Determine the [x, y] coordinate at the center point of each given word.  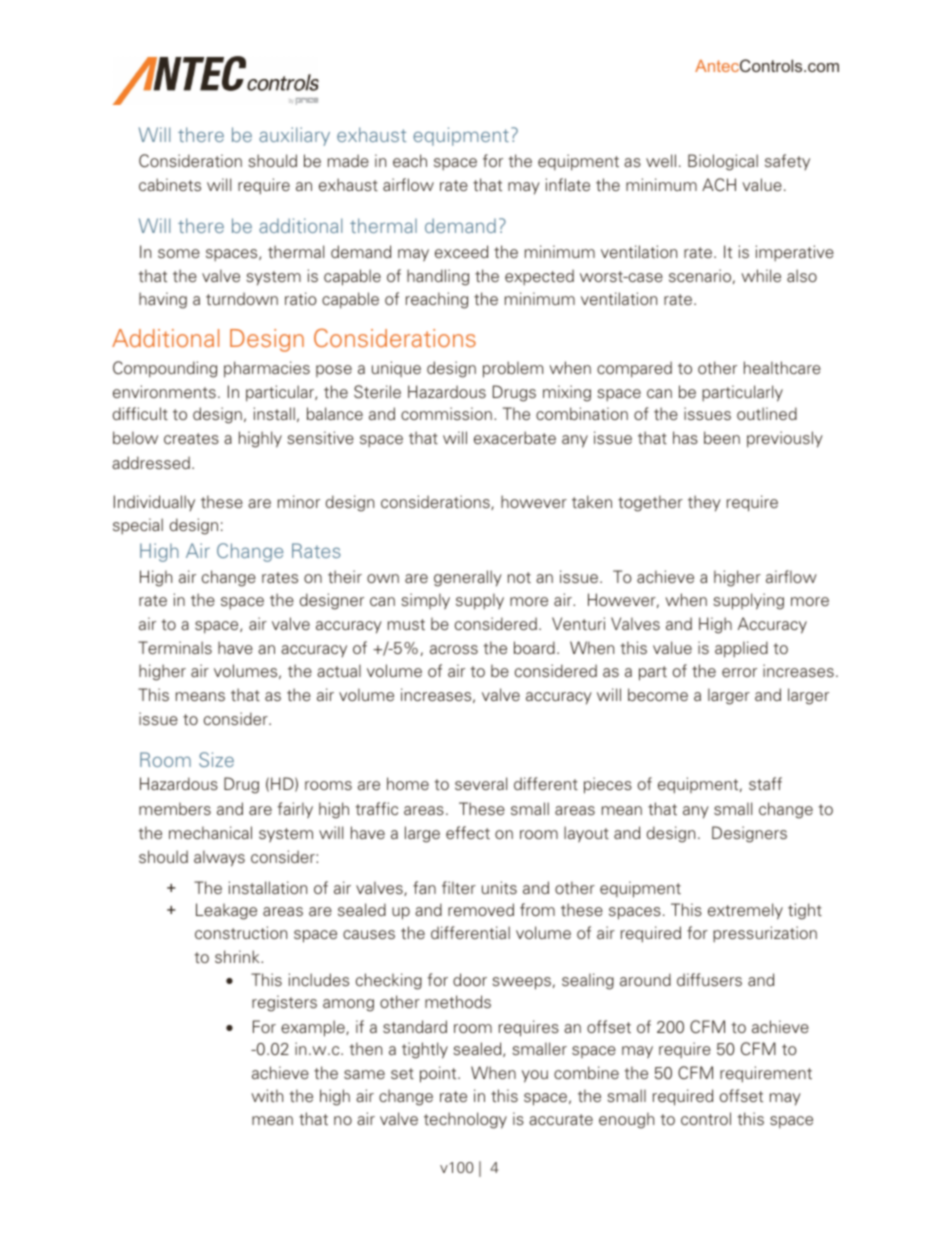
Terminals [175, 647]
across [454, 649]
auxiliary [294, 136]
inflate [568, 184]
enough [626, 1120]
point [439, 1074]
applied [741, 649]
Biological [723, 162]
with [267, 1095]
